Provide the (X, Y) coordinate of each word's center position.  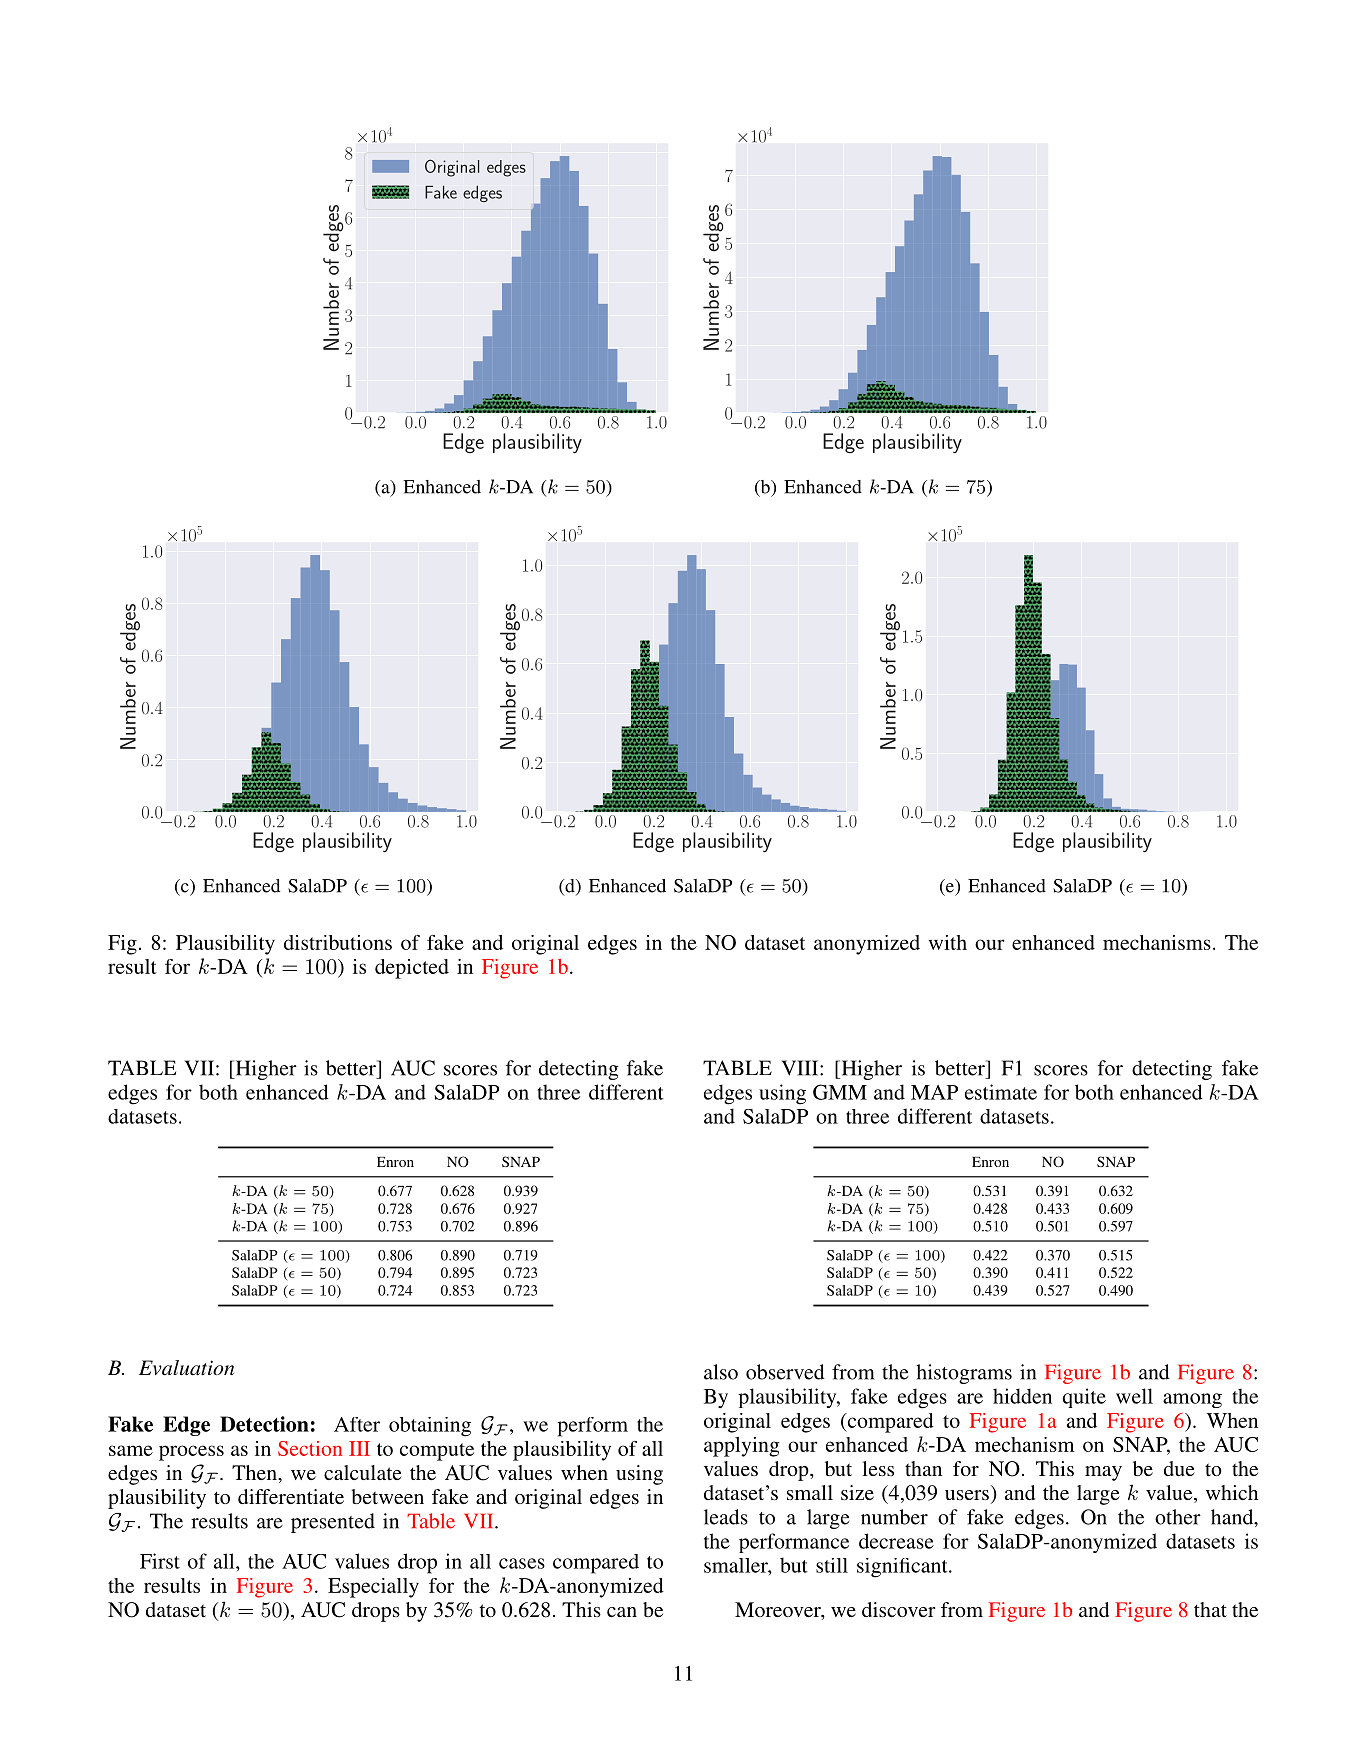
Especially (373, 1588)
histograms (964, 1374)
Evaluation (186, 1368)
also (721, 1372)
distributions (338, 942)
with (948, 942)
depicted (412, 969)
